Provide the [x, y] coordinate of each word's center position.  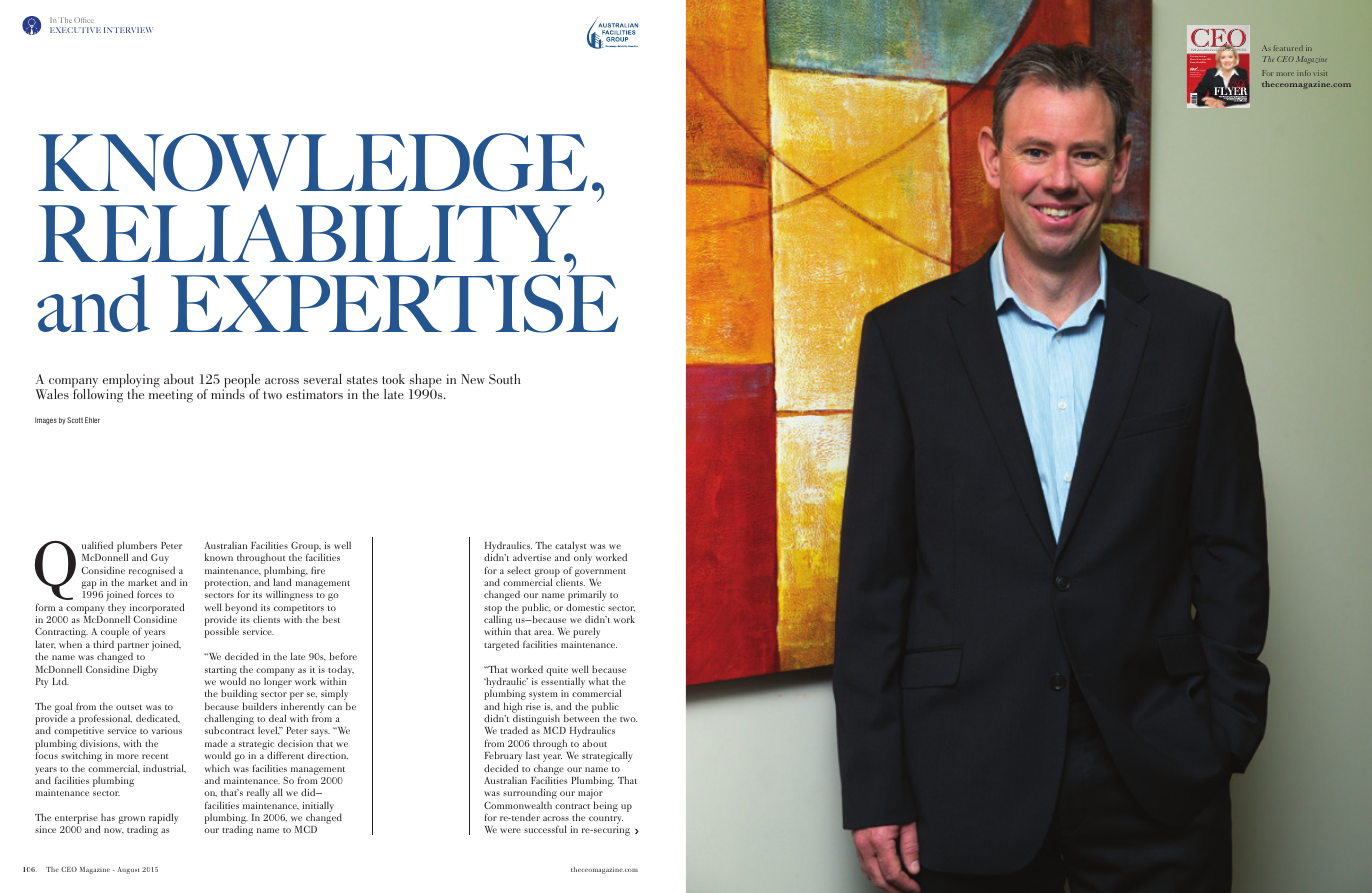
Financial [1194, 62]
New [473, 379]
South [504, 379]
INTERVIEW [128, 30]
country [606, 821]
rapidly [163, 818]
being [606, 806]
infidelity [1202, 62]
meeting [171, 395]
